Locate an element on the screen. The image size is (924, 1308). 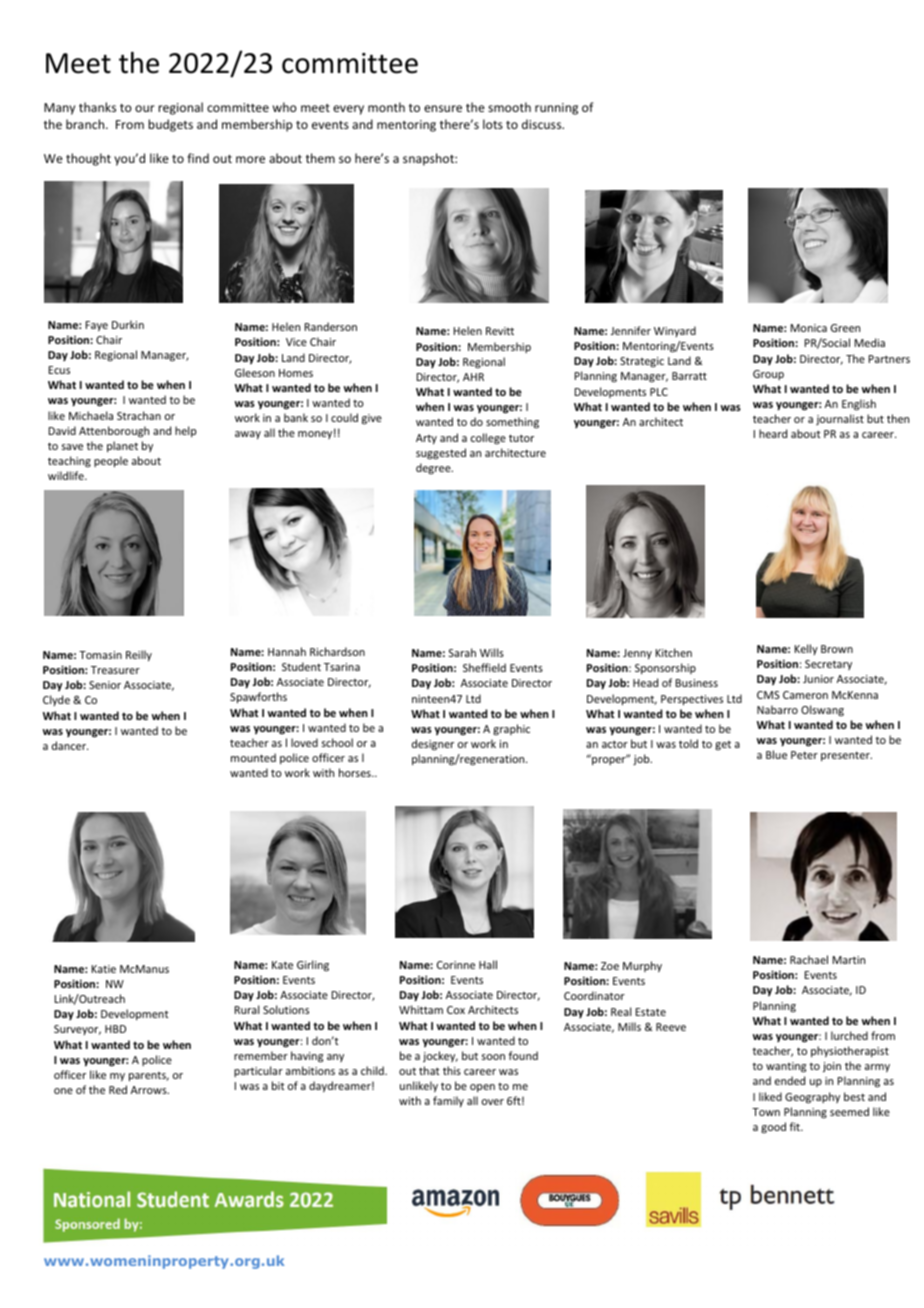
Cameron is located at coordinates (805, 695).
